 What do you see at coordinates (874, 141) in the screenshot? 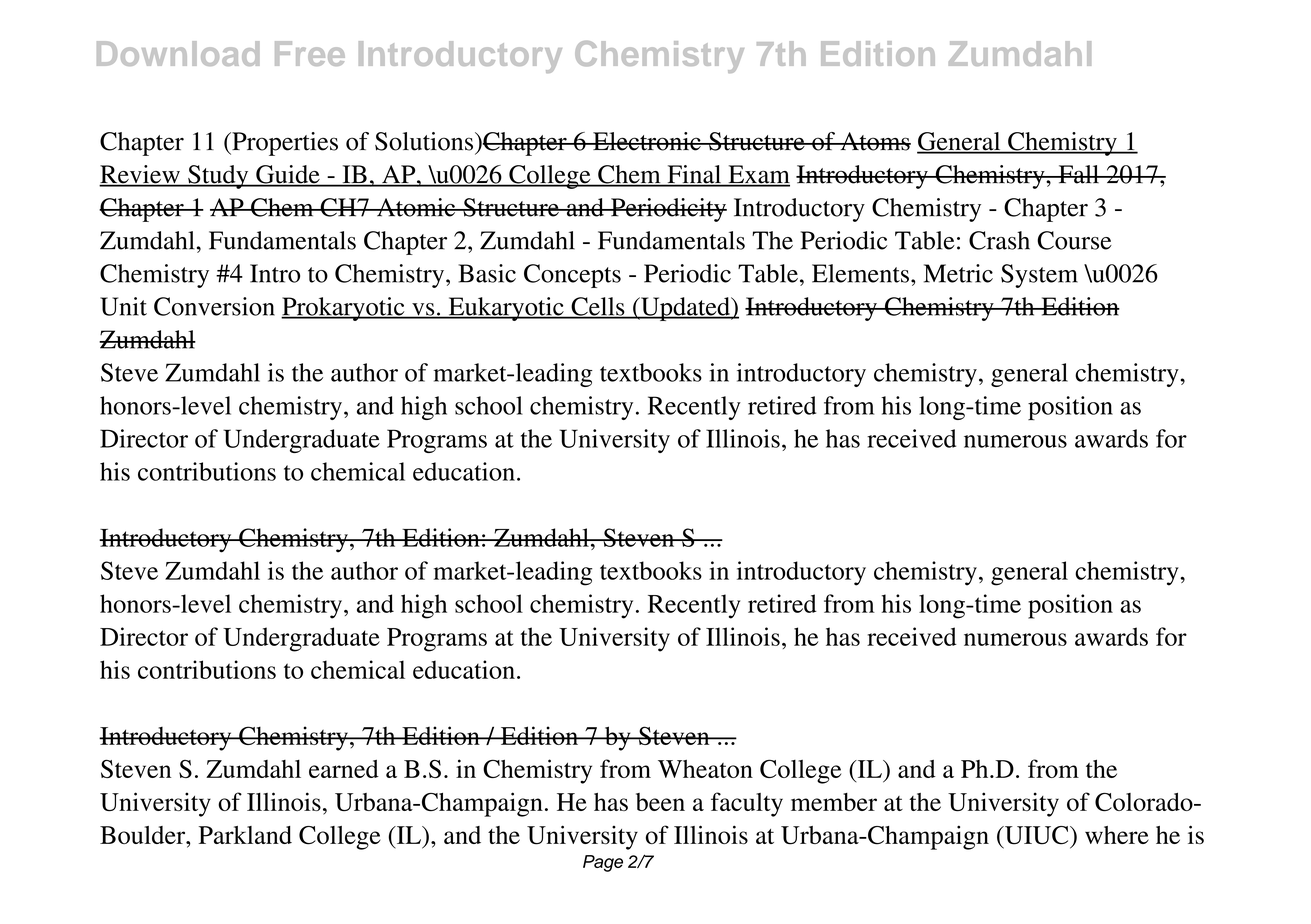
I see `Atoms` at bounding box center [874, 141].
